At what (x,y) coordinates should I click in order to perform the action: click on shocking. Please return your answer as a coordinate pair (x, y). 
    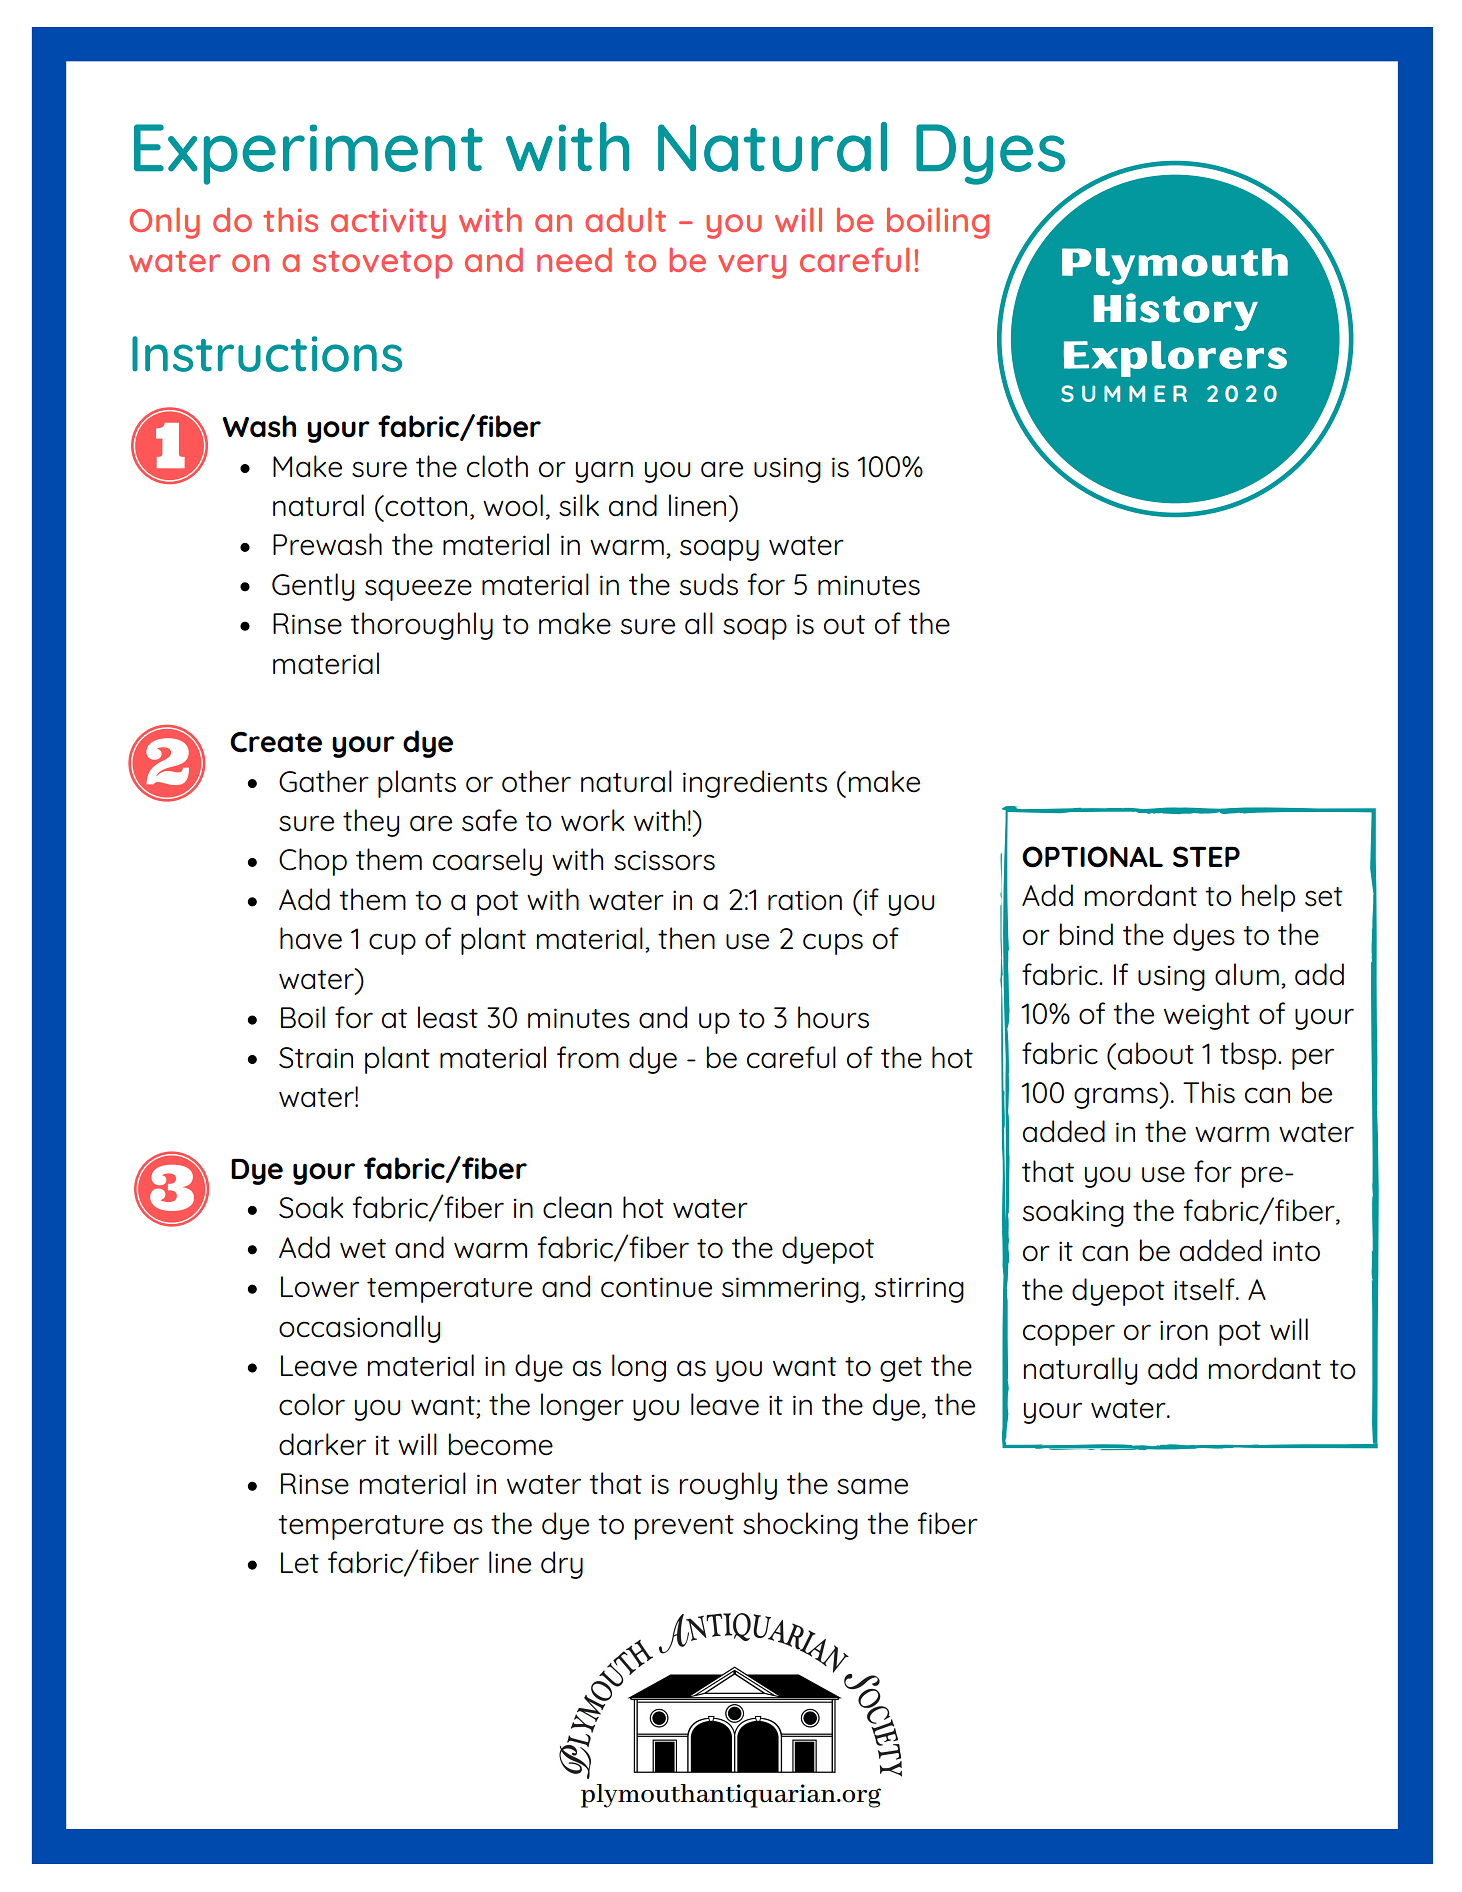
    Looking at the image, I should click on (800, 1526).
